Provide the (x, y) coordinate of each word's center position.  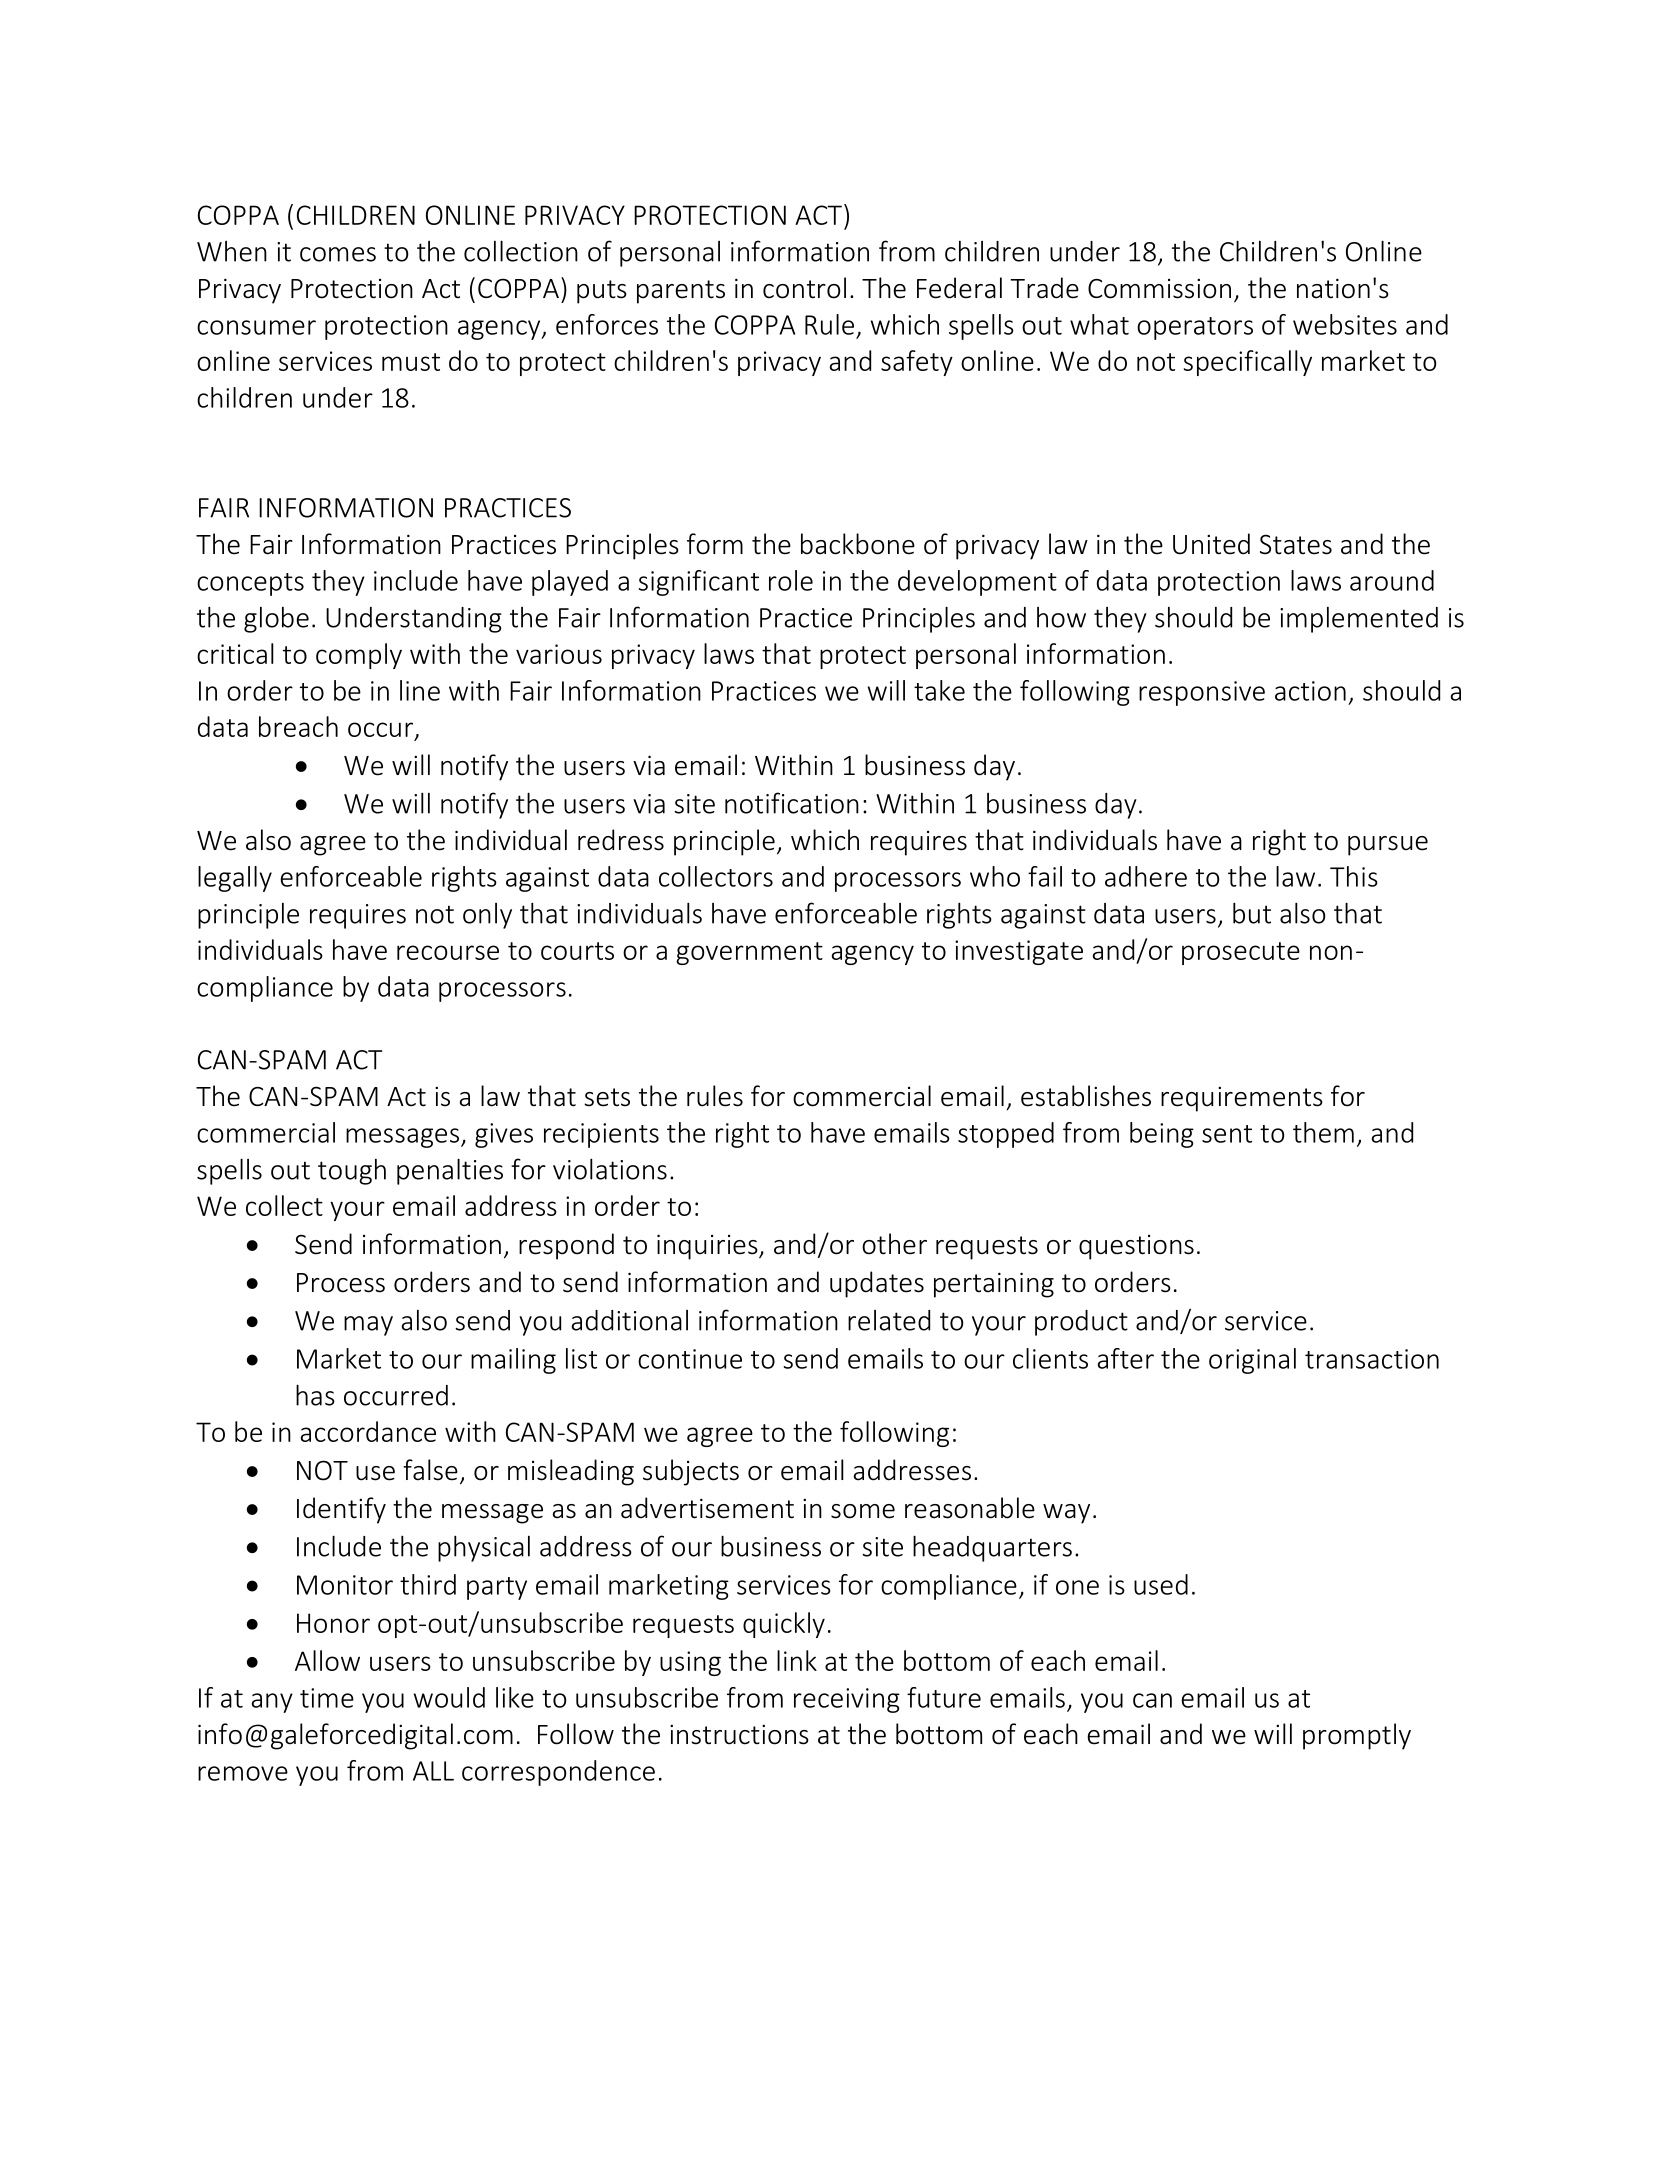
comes (338, 254)
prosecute (1241, 953)
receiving (847, 1700)
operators (1195, 328)
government (749, 953)
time (327, 1698)
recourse (448, 952)
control (804, 288)
